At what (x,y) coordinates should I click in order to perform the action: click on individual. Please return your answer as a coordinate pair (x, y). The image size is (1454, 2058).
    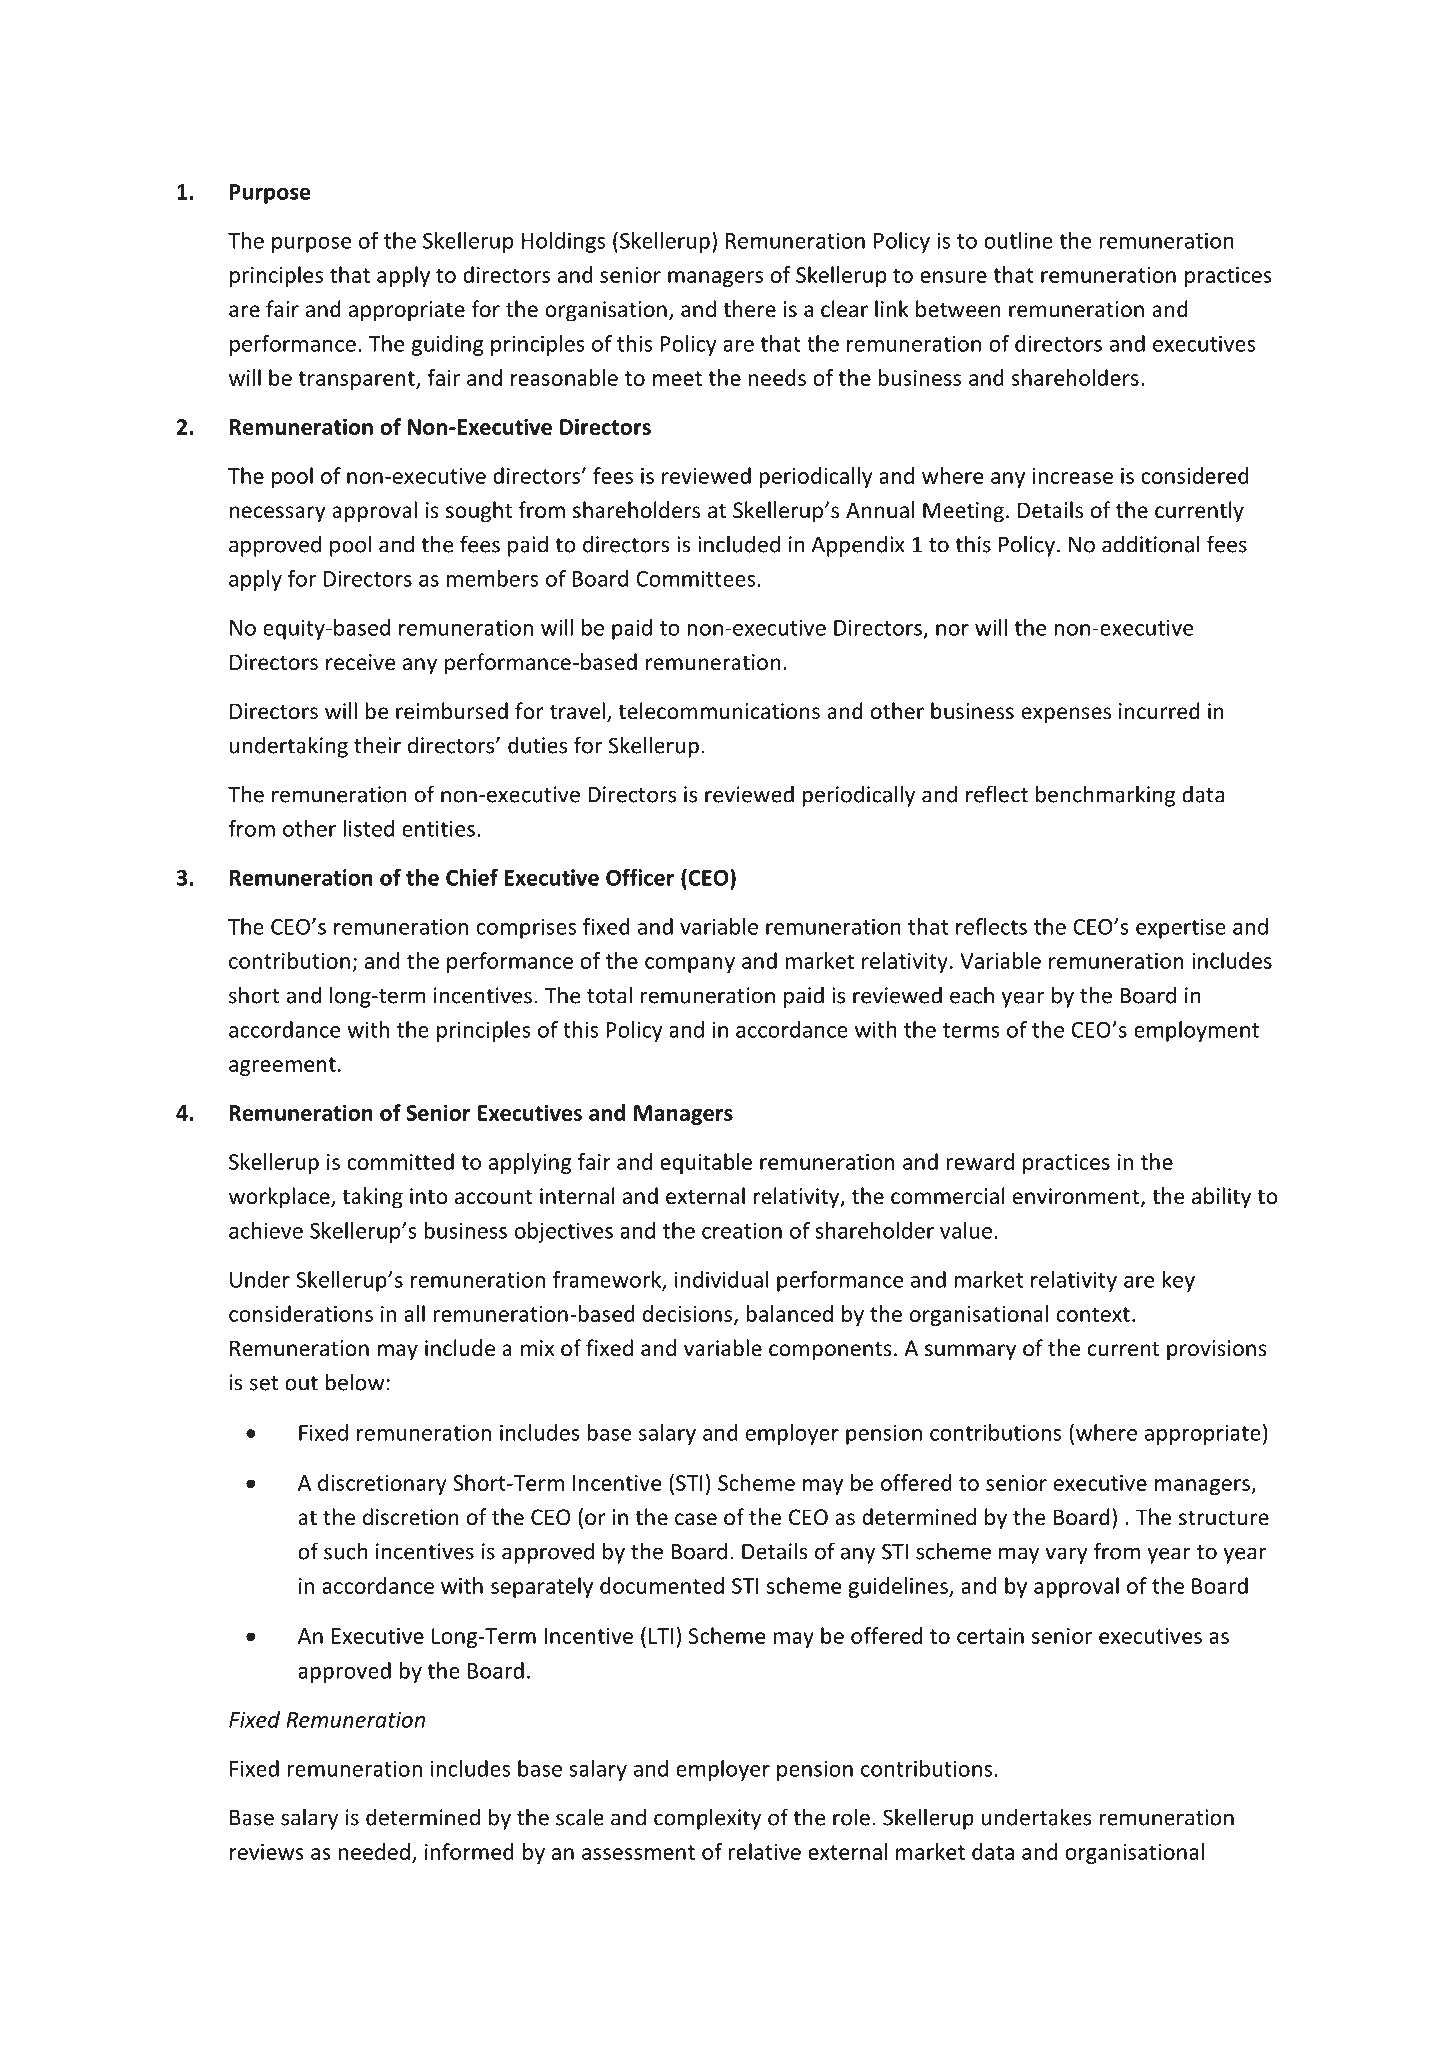
    Looking at the image, I should click on (722, 1279).
